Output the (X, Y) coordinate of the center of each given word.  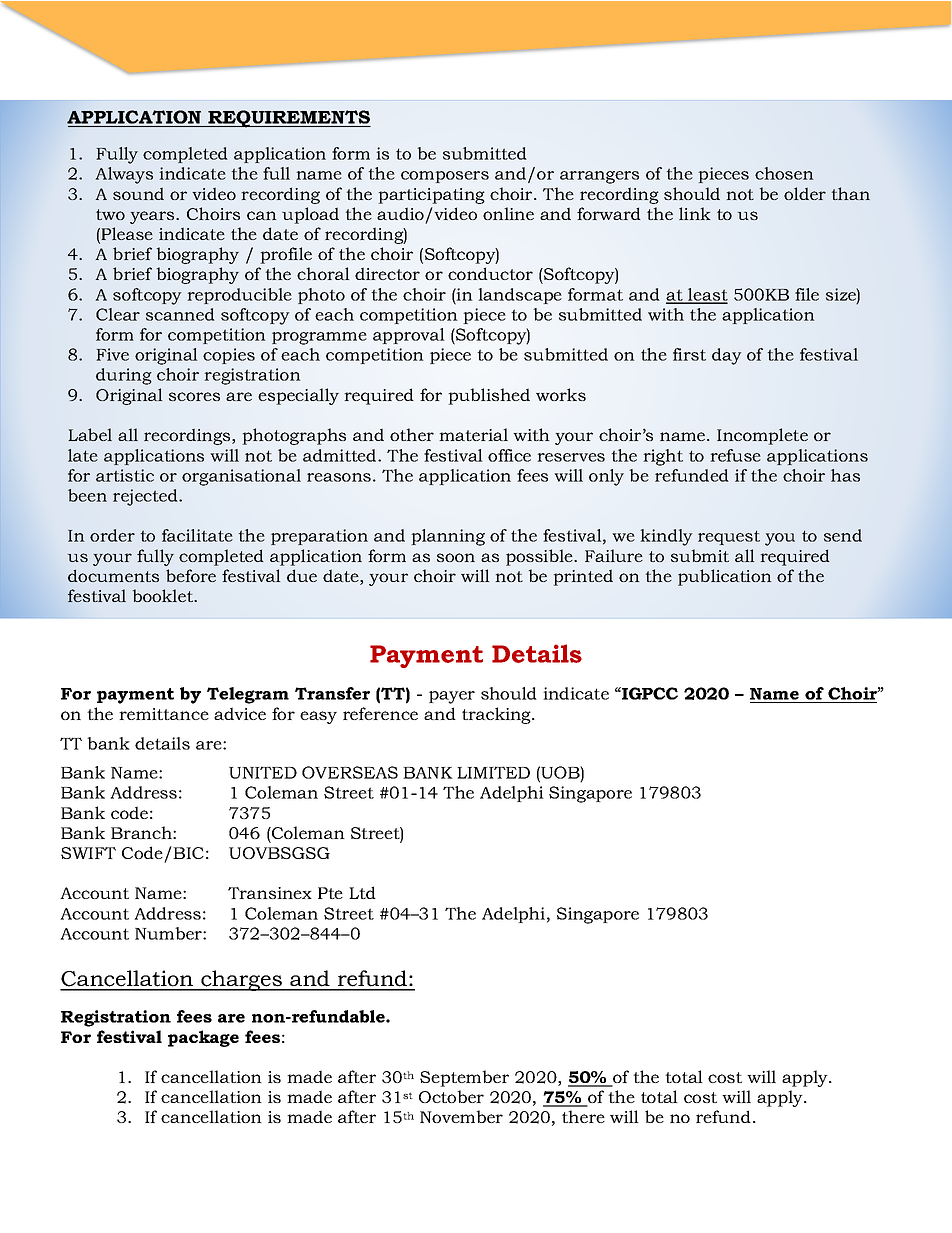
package (203, 1038)
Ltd (362, 892)
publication (724, 577)
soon (456, 557)
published (489, 396)
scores (194, 396)
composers (445, 177)
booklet (164, 595)
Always (124, 175)
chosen (784, 173)
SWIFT (88, 853)
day (727, 356)
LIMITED (493, 772)
